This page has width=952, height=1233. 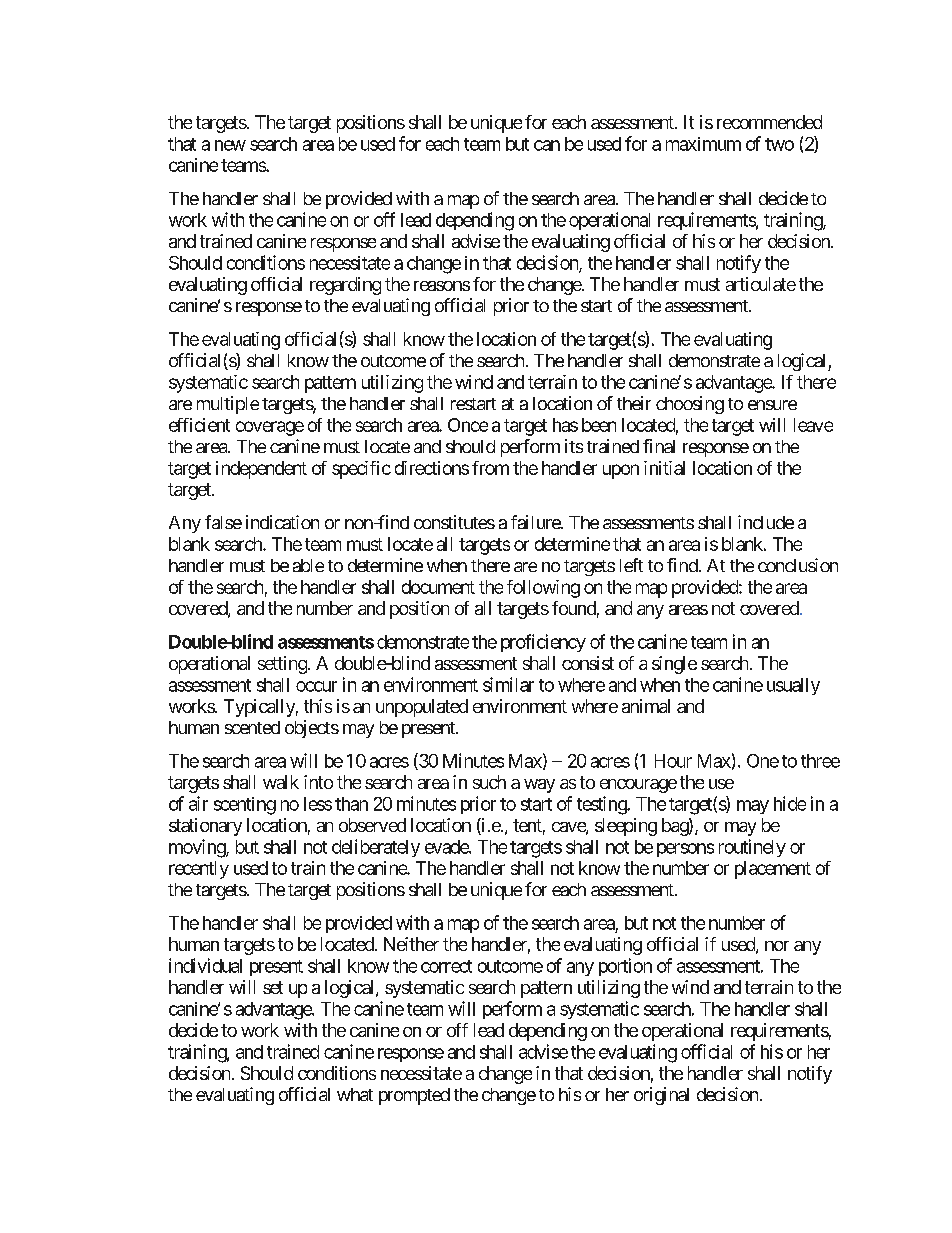 I want to click on prompted, so click(x=414, y=1096).
